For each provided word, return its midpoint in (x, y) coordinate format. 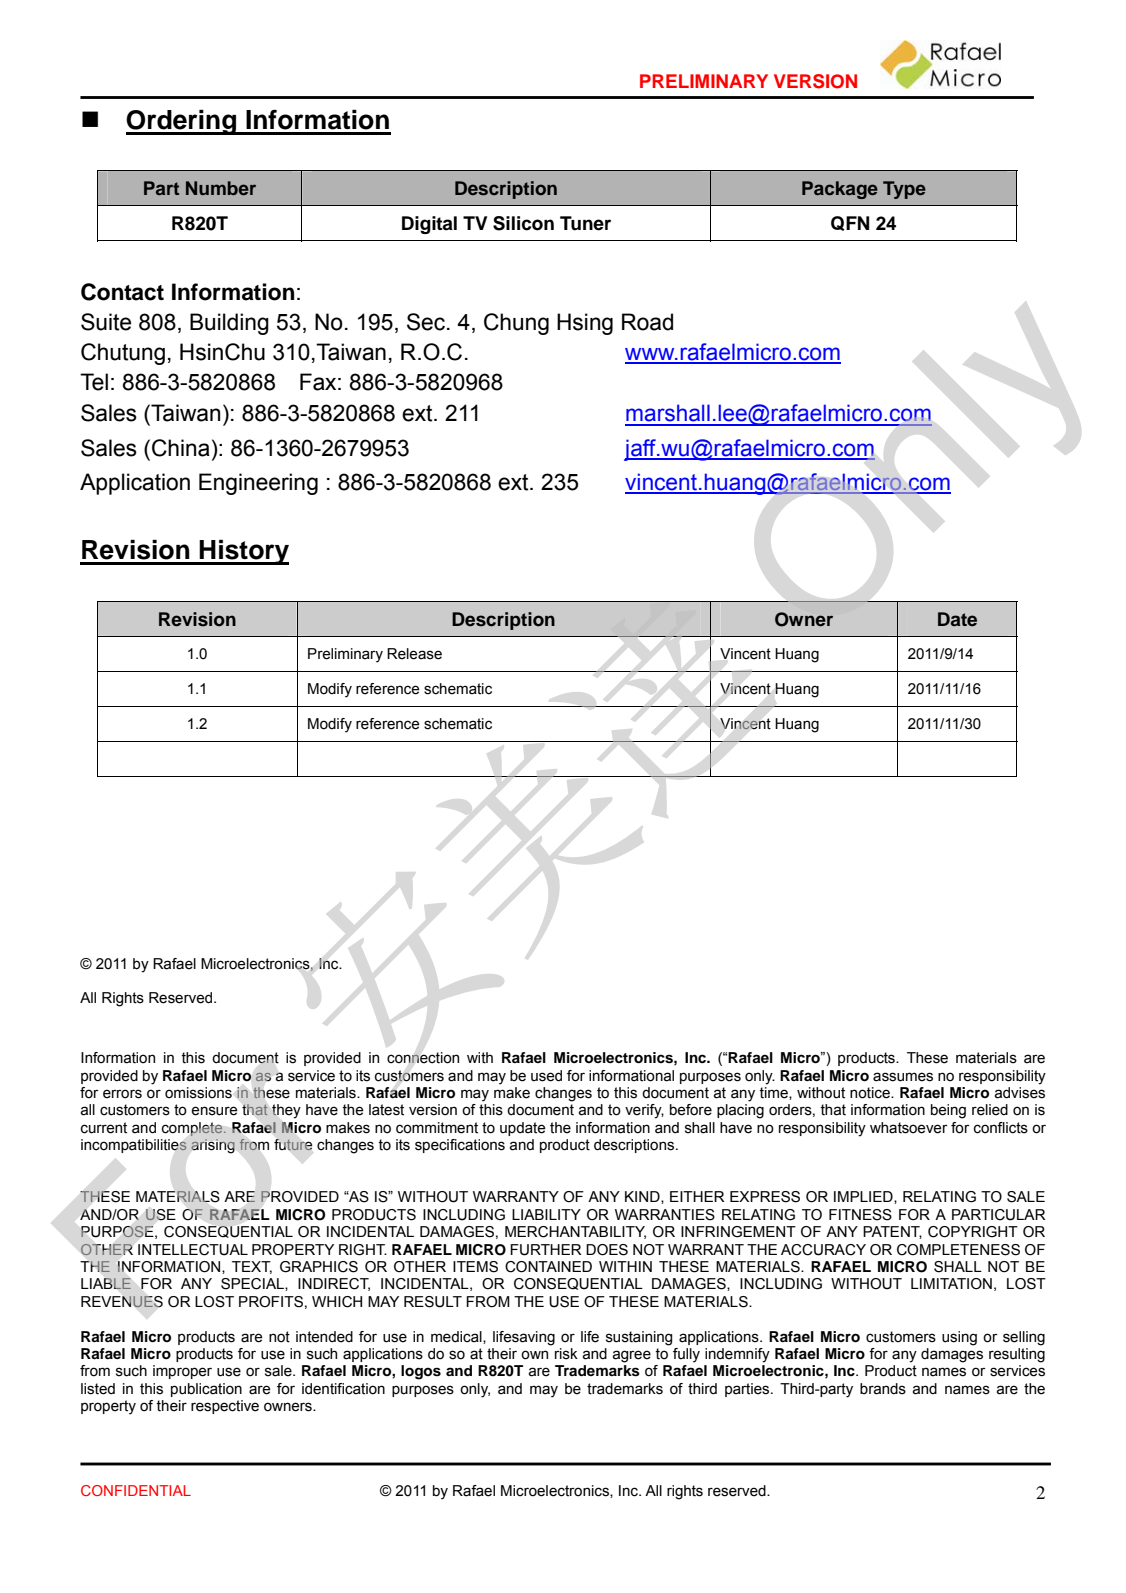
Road (647, 322)
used (546, 1076)
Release (414, 654)
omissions (198, 1093)
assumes (903, 1077)
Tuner (585, 223)
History (243, 552)
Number (221, 188)
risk (566, 1354)
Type (904, 190)
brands (883, 1389)
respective (225, 1407)
